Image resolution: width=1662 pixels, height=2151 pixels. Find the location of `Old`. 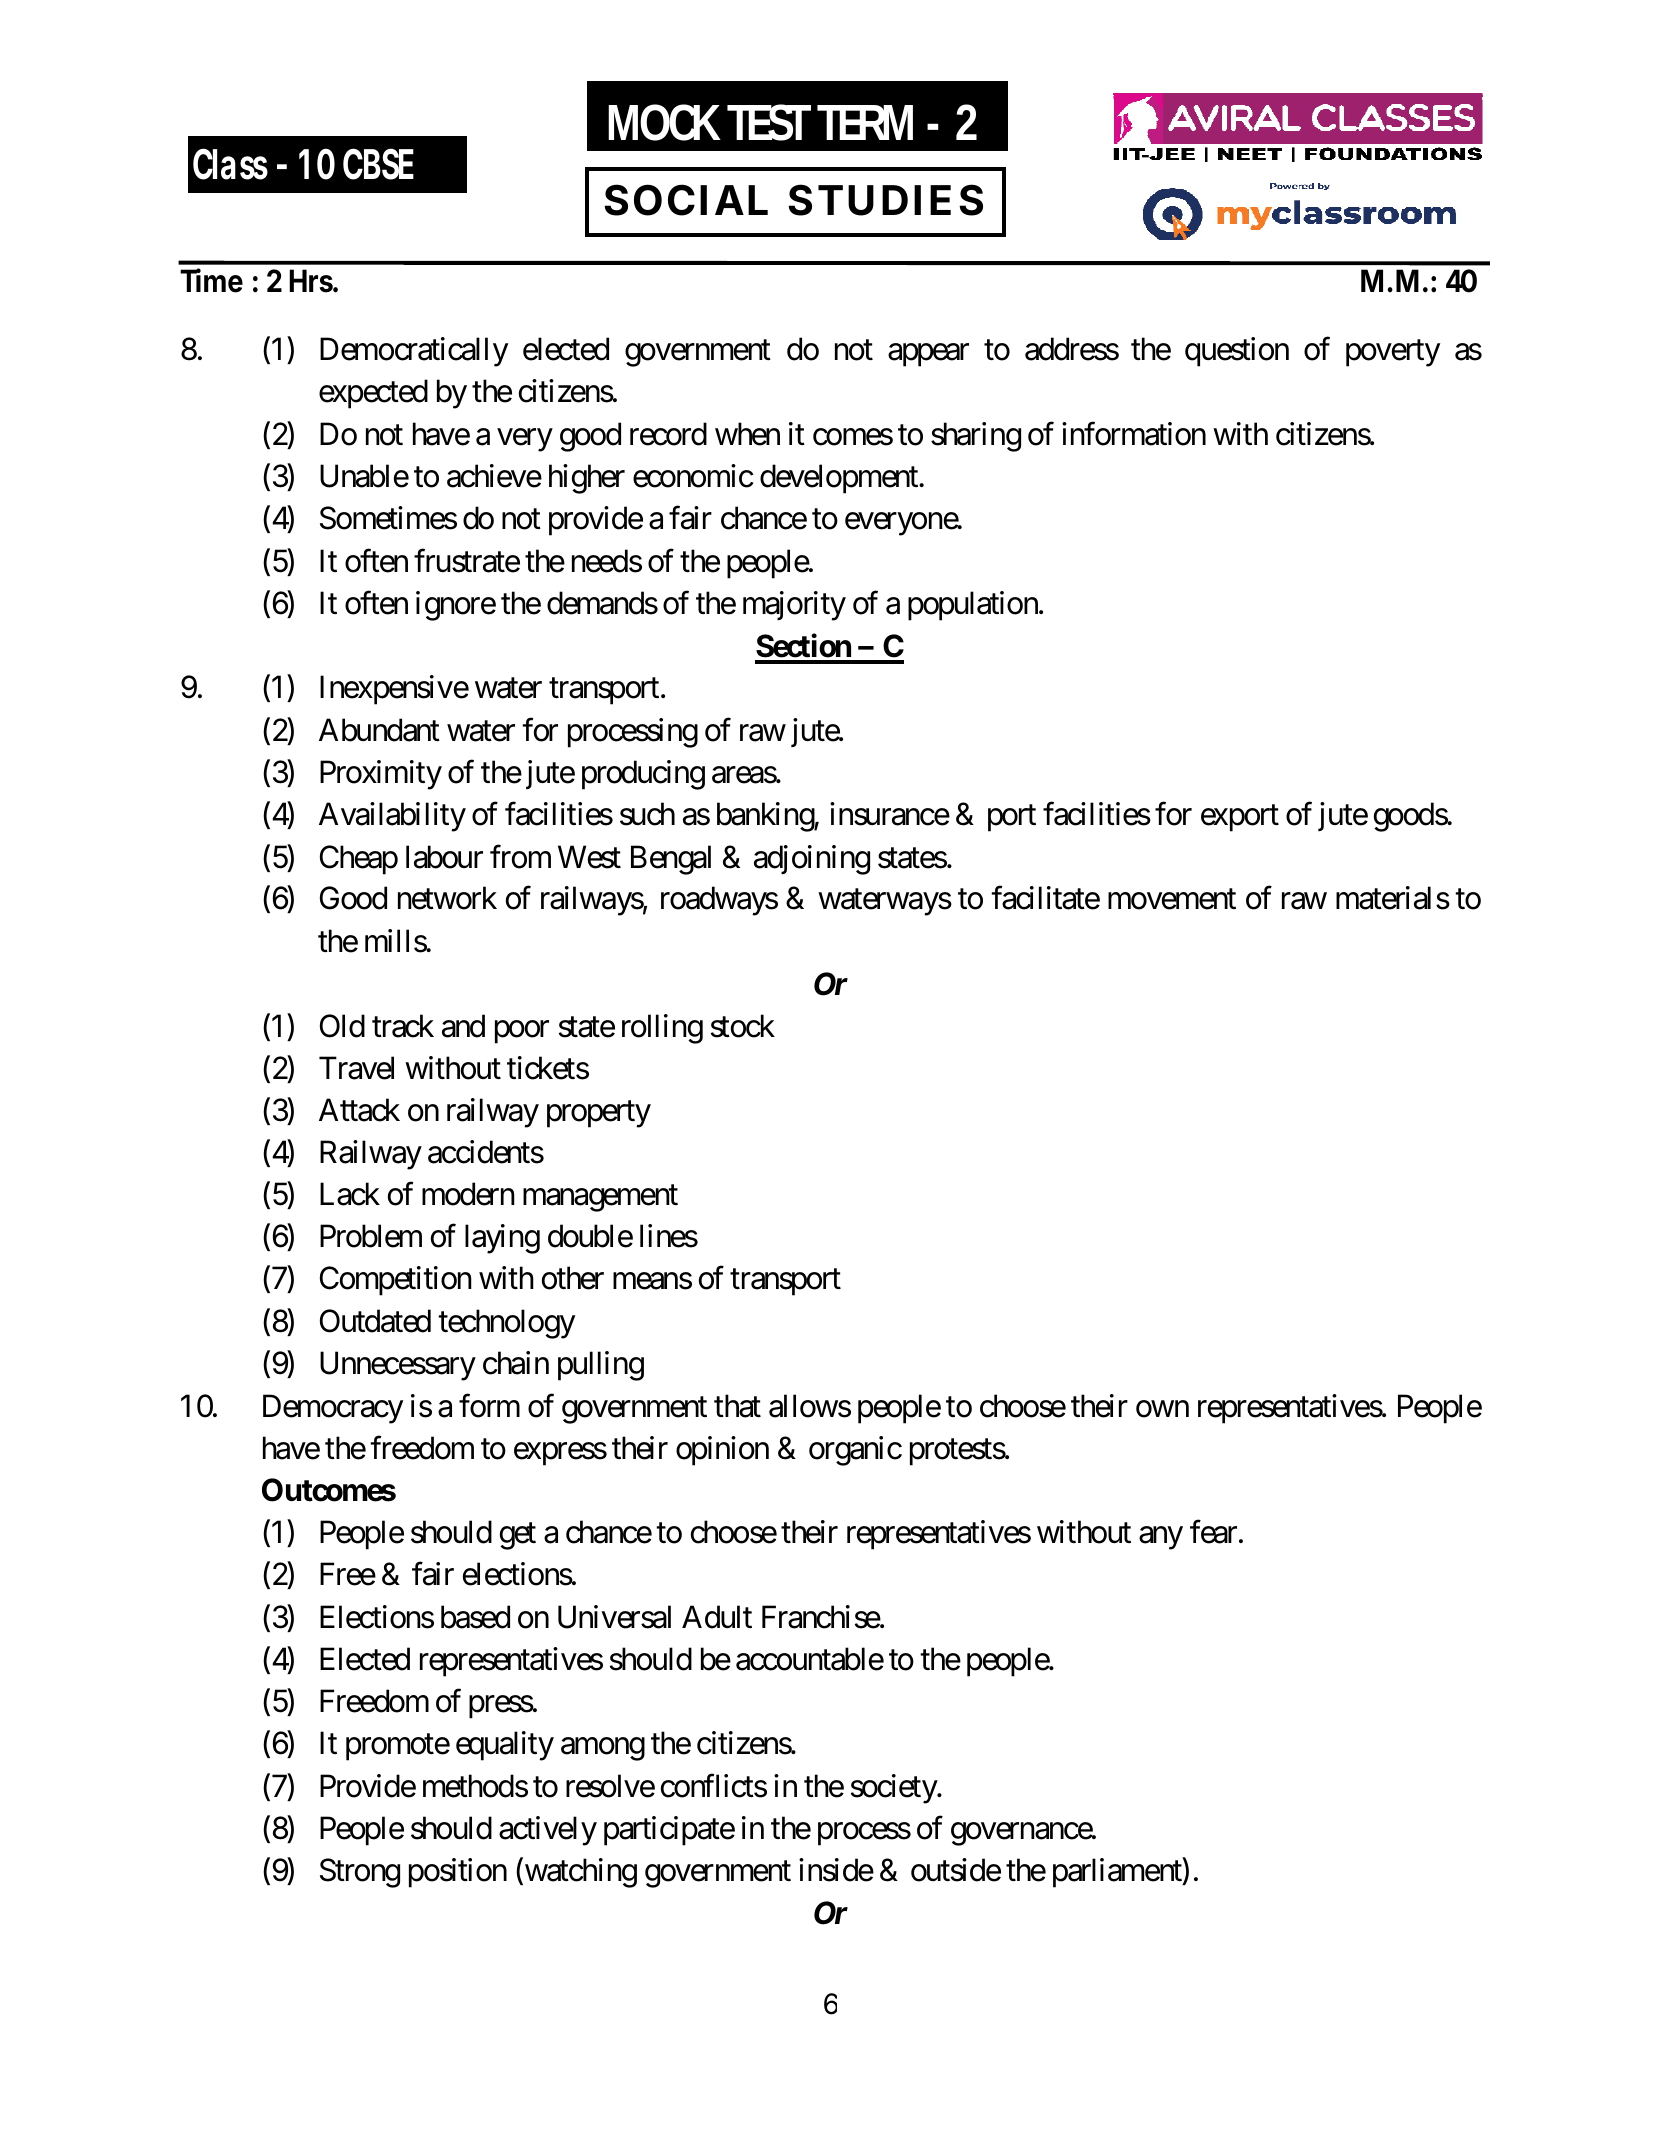

Old is located at coordinates (342, 1026).
